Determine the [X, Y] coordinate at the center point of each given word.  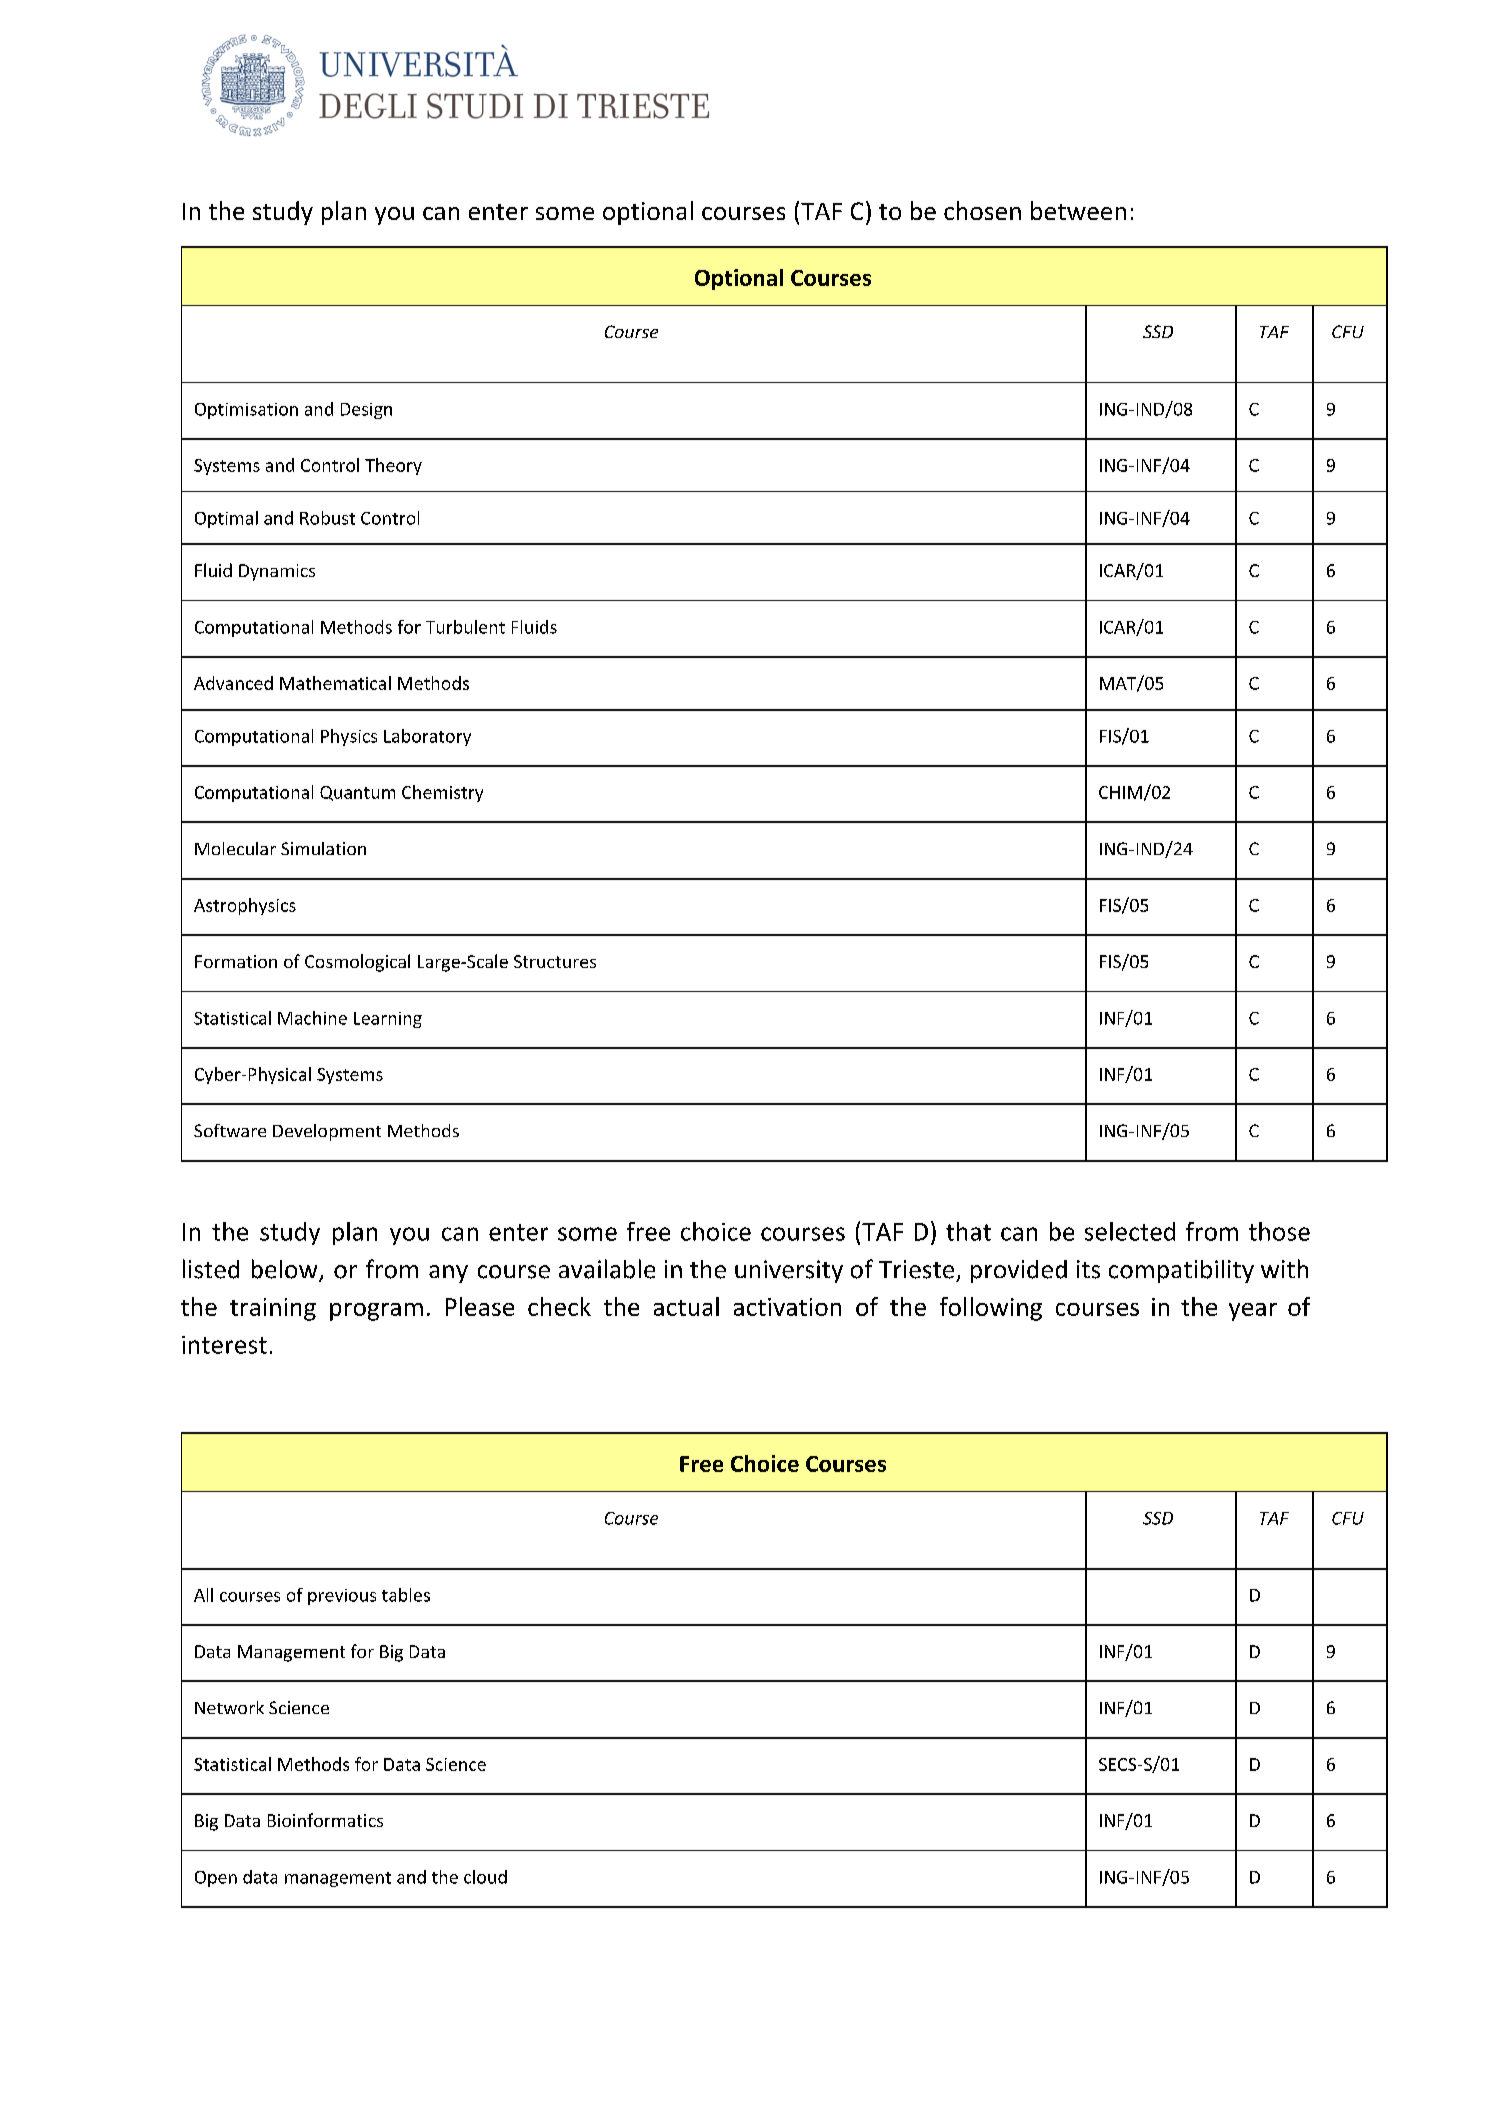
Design [366, 411]
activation [787, 1307]
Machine [312, 1018]
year [1253, 1312]
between [1078, 210]
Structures [555, 961]
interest [224, 1345]
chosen [982, 210]
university [789, 1271]
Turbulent [465, 627]
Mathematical [335, 683]
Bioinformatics [325, 1820]
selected [1130, 1231]
